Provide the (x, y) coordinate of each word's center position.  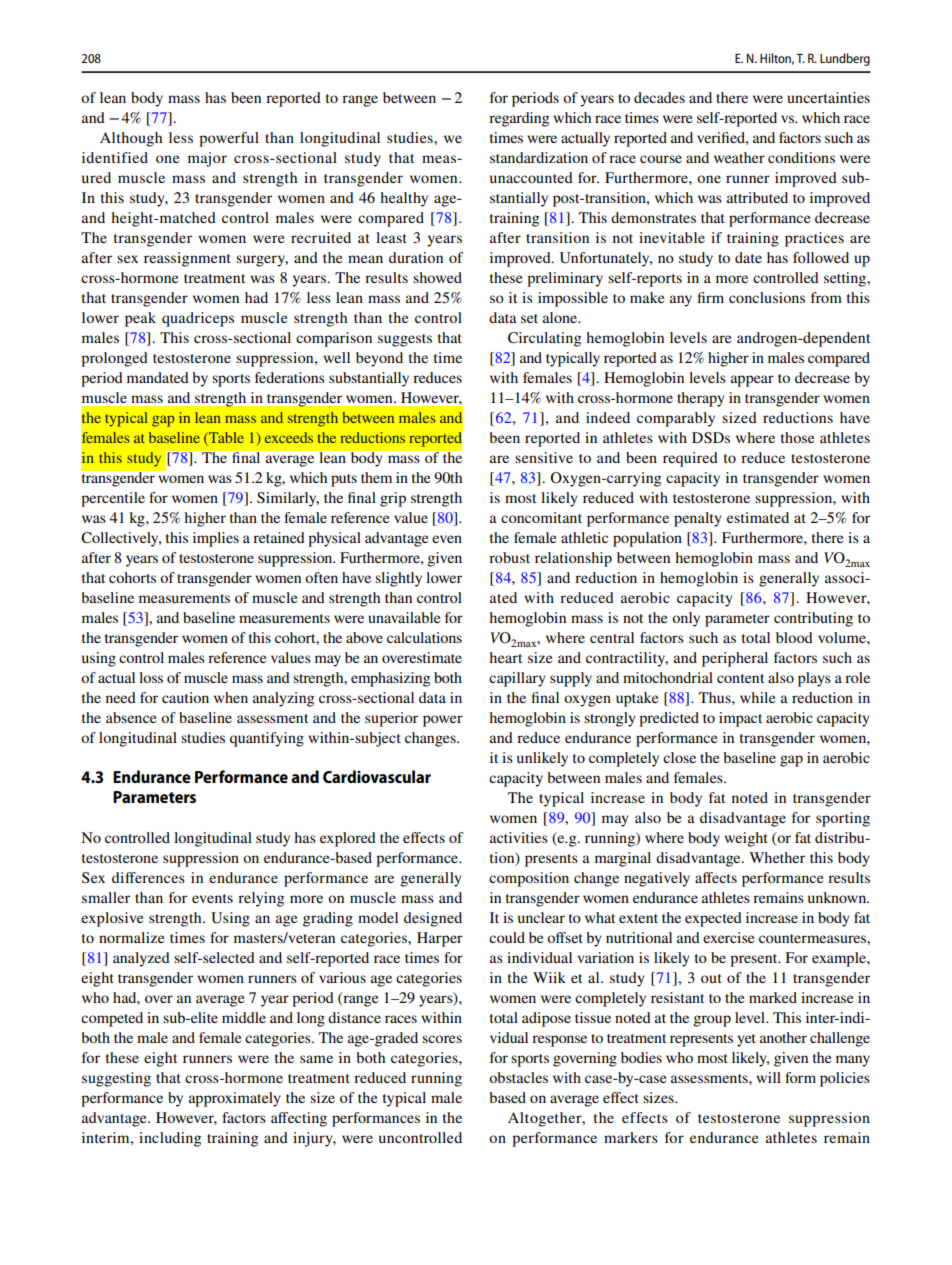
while (757, 697)
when (231, 697)
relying (261, 899)
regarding (519, 119)
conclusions (767, 297)
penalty (698, 519)
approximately (235, 1099)
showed (437, 277)
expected (713, 919)
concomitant (541, 517)
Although (131, 139)
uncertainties (828, 97)
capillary (517, 679)
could (507, 937)
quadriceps (198, 319)
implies (216, 539)
